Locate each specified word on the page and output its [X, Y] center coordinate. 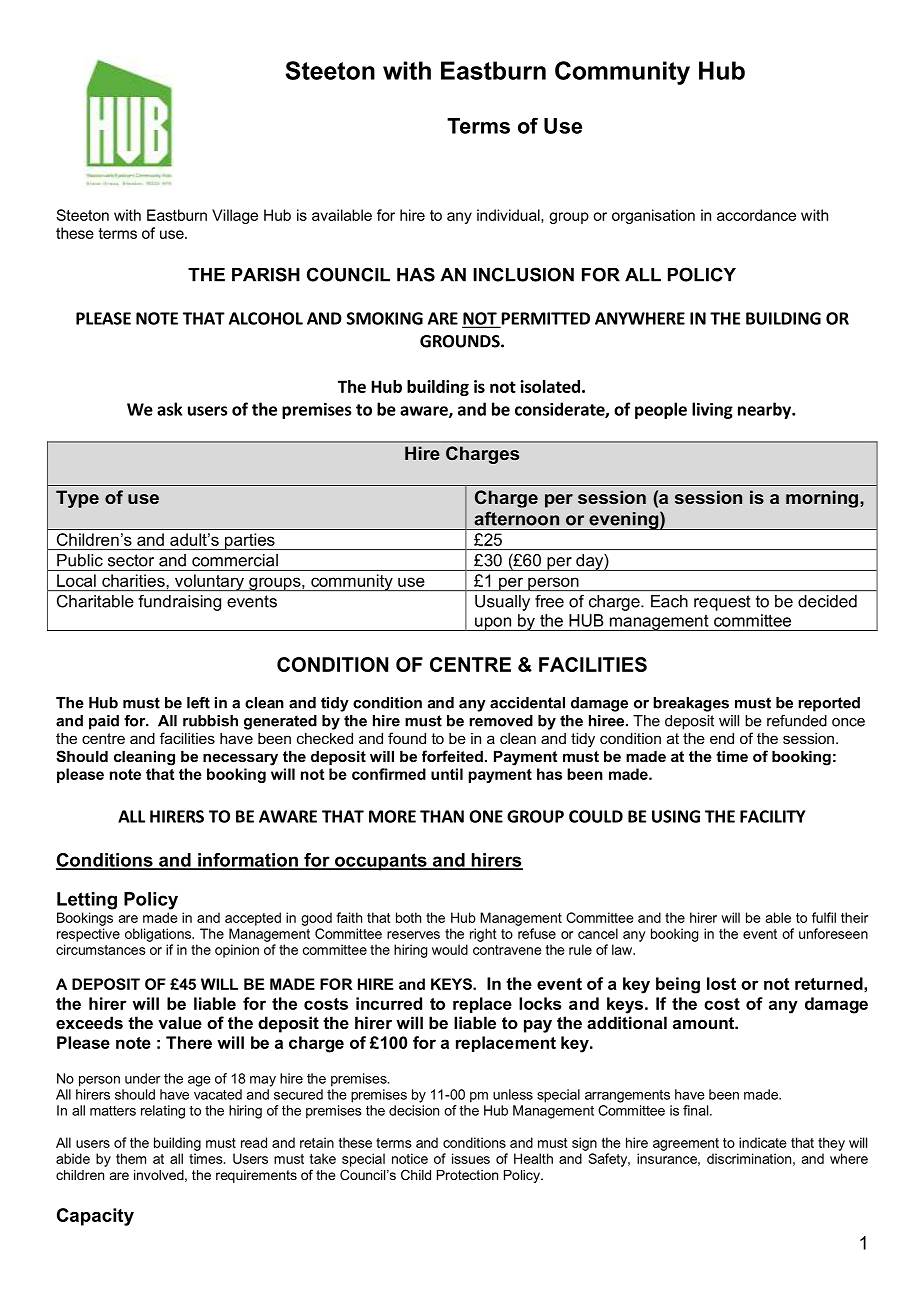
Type [77, 499]
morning [823, 499]
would [450, 949]
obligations [159, 935]
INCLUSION [523, 274]
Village [235, 216]
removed [501, 721]
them [131, 1158]
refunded [797, 721]
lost [721, 983]
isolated [550, 386]
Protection [467, 1175]
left [198, 703]
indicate [763, 1142]
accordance [756, 215]
